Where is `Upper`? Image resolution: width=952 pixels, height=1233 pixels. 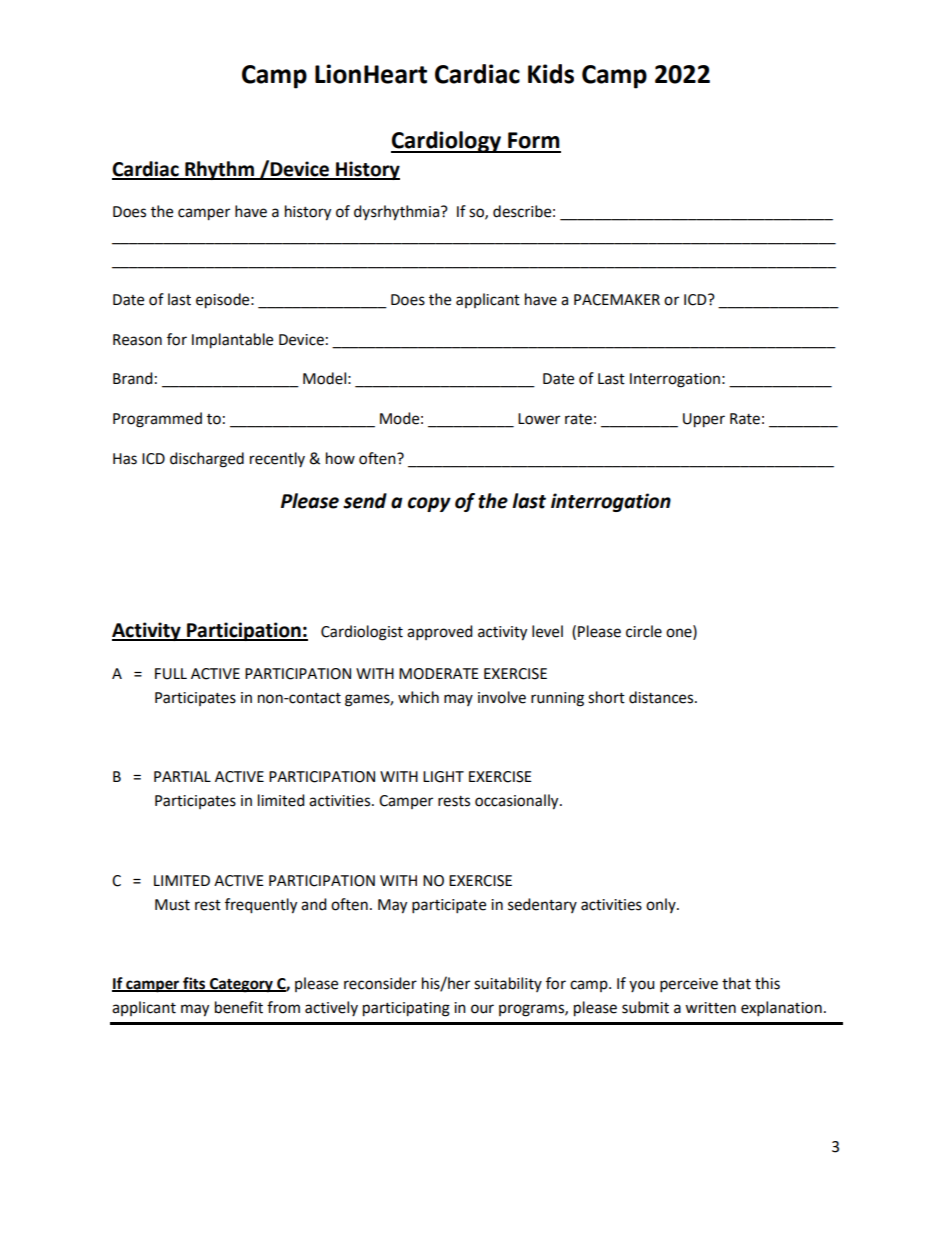
Upper is located at coordinates (704, 420).
